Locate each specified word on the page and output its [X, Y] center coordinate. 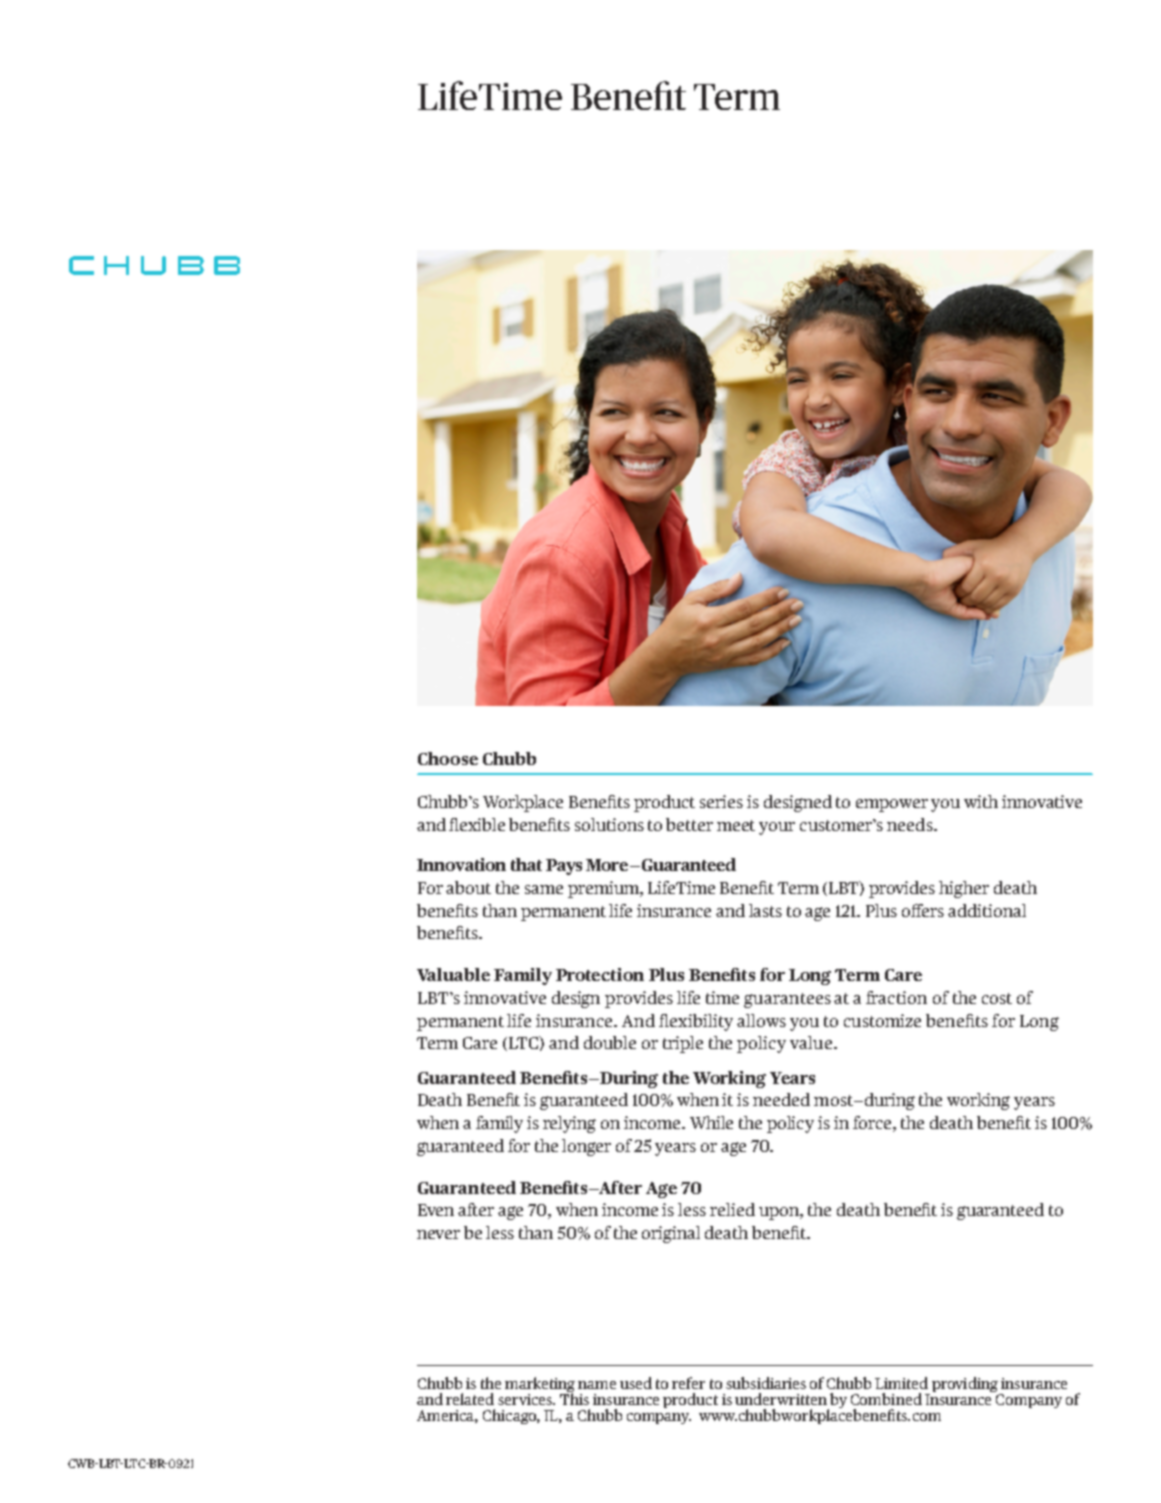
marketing [540, 1386]
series [721, 801]
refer [688, 1383]
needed [781, 1099]
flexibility [696, 1022]
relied [732, 1209]
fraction [896, 997]
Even [436, 1210]
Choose [448, 758]
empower [892, 805]
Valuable [453, 974]
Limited [901, 1383]
